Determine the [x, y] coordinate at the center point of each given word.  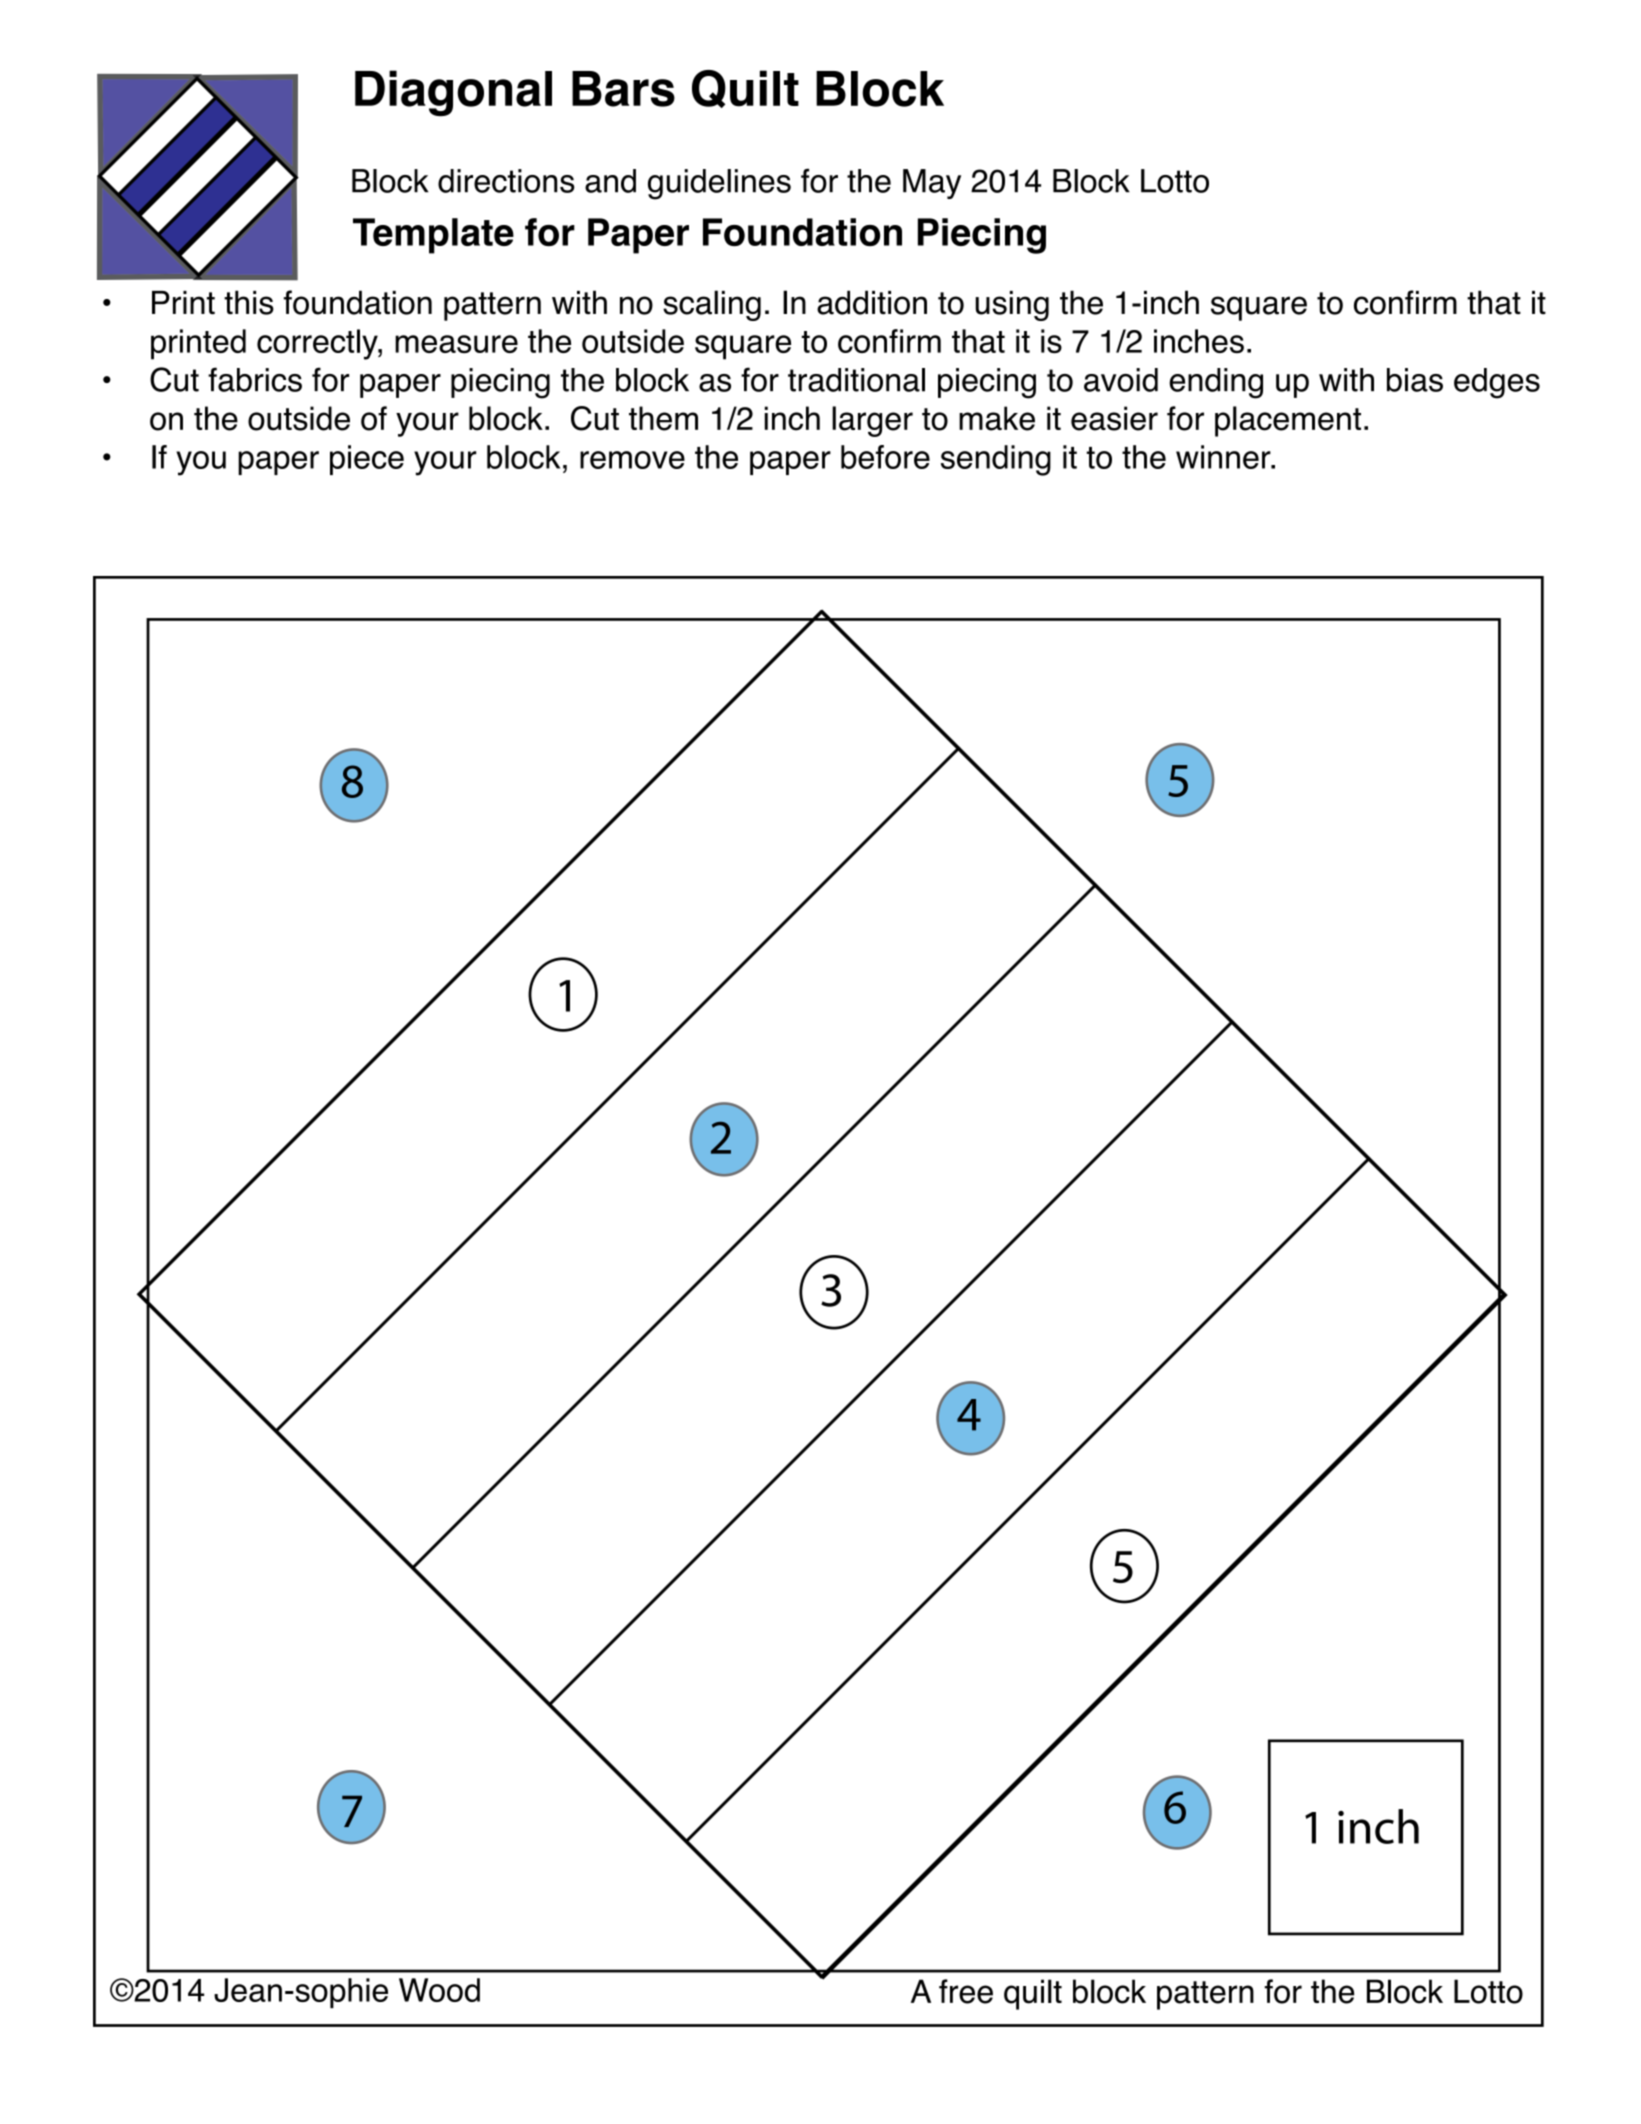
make [997, 418]
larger [872, 421]
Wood [439, 1990]
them [663, 418]
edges [1497, 383]
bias [1415, 380]
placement [1288, 421]
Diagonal [453, 93]
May [932, 184]
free [966, 1991]
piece [367, 460]
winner [1224, 457]
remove [632, 460]
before [885, 457]
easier [1114, 418]
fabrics [255, 379]
